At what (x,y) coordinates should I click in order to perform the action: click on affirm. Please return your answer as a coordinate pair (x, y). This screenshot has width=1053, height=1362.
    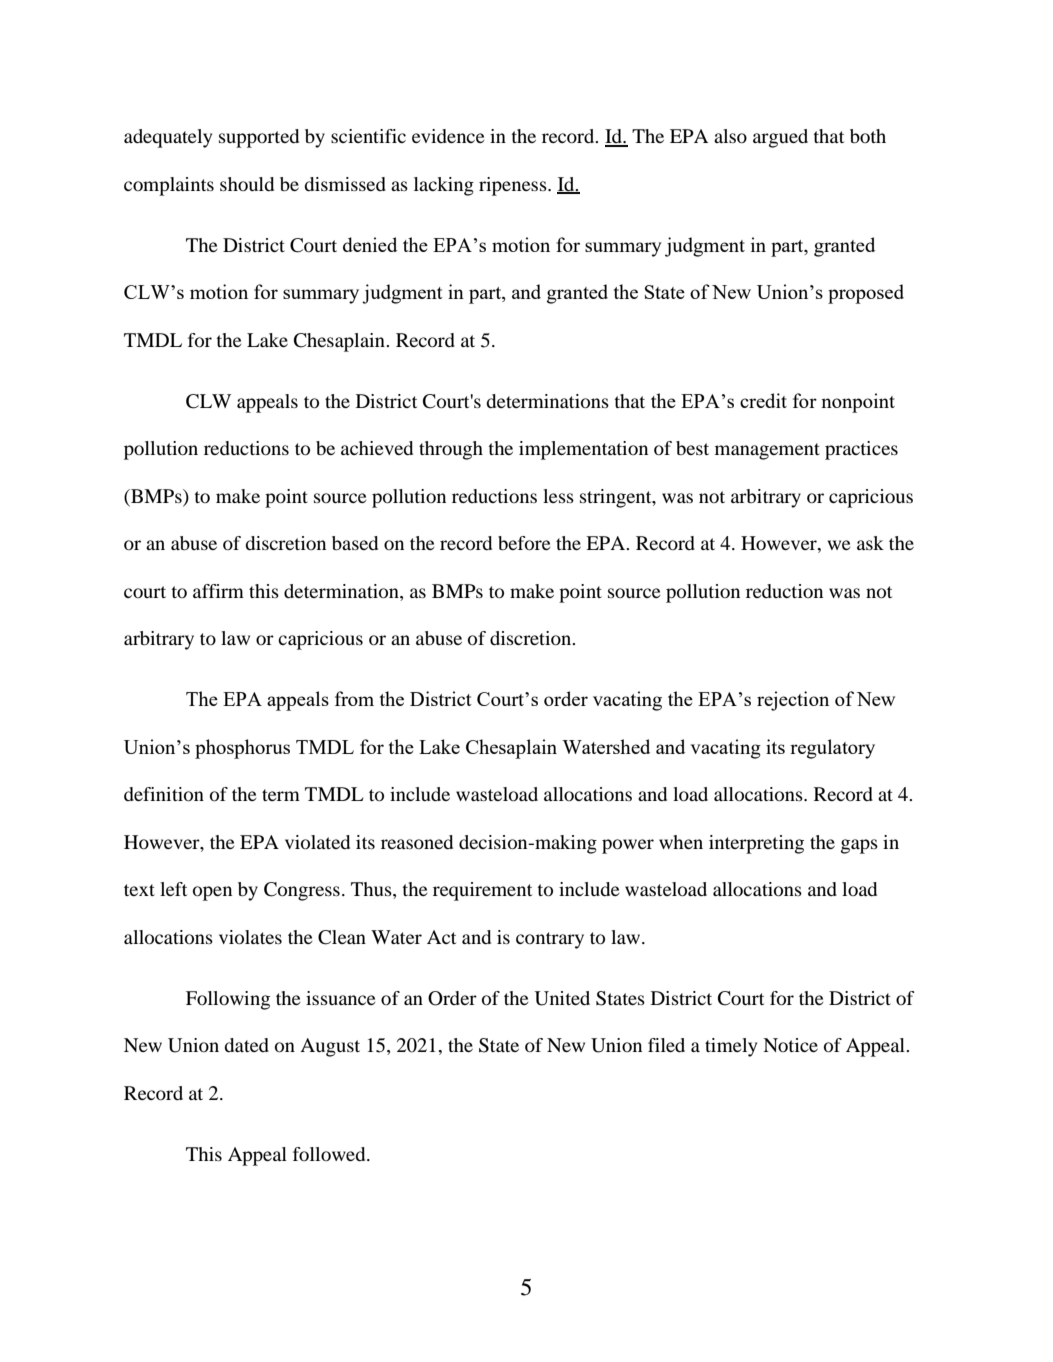
    Looking at the image, I should click on (218, 591).
